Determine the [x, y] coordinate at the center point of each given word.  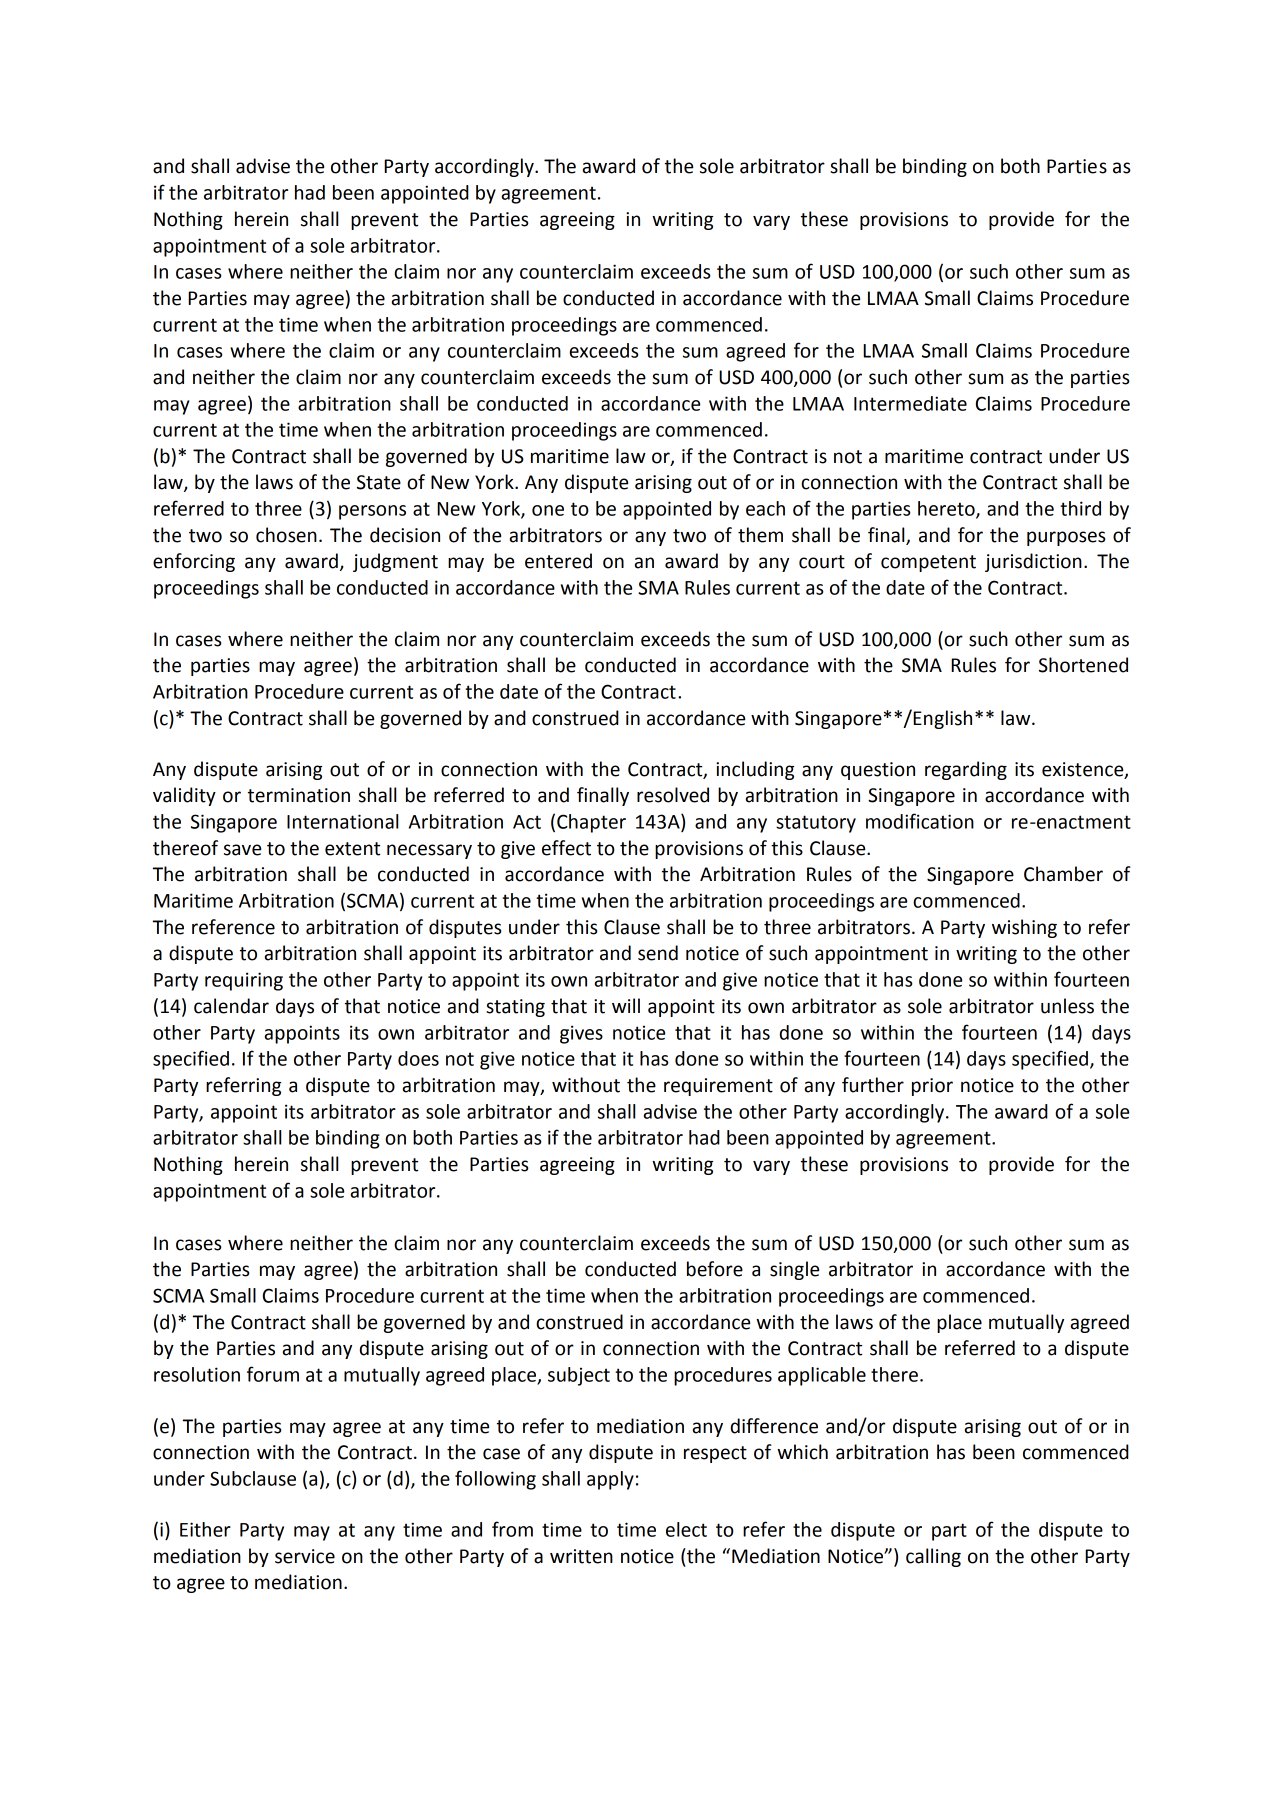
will [626, 1005]
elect [686, 1529]
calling [933, 1557]
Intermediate [910, 403]
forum [273, 1374]
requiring [244, 981]
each [765, 508]
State [379, 482]
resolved [673, 795]
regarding [966, 770]
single [794, 1270]
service [305, 1556]
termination [299, 795]
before [715, 1269]
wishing [1024, 928]
